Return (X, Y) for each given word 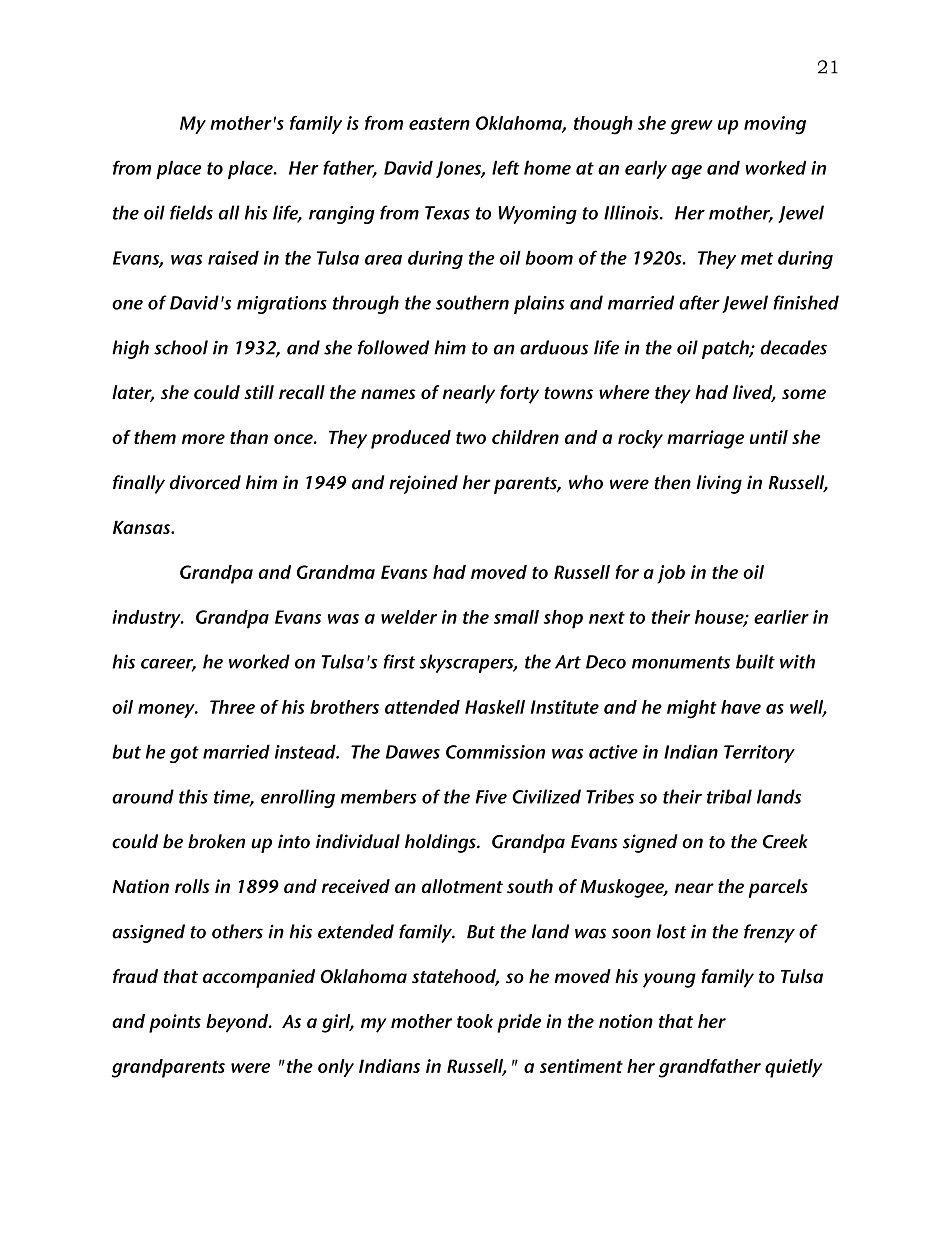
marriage (705, 439)
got (184, 754)
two (471, 438)
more (203, 439)
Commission (495, 752)
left (505, 167)
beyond (238, 1023)
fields (191, 212)
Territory (759, 754)
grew (691, 127)
